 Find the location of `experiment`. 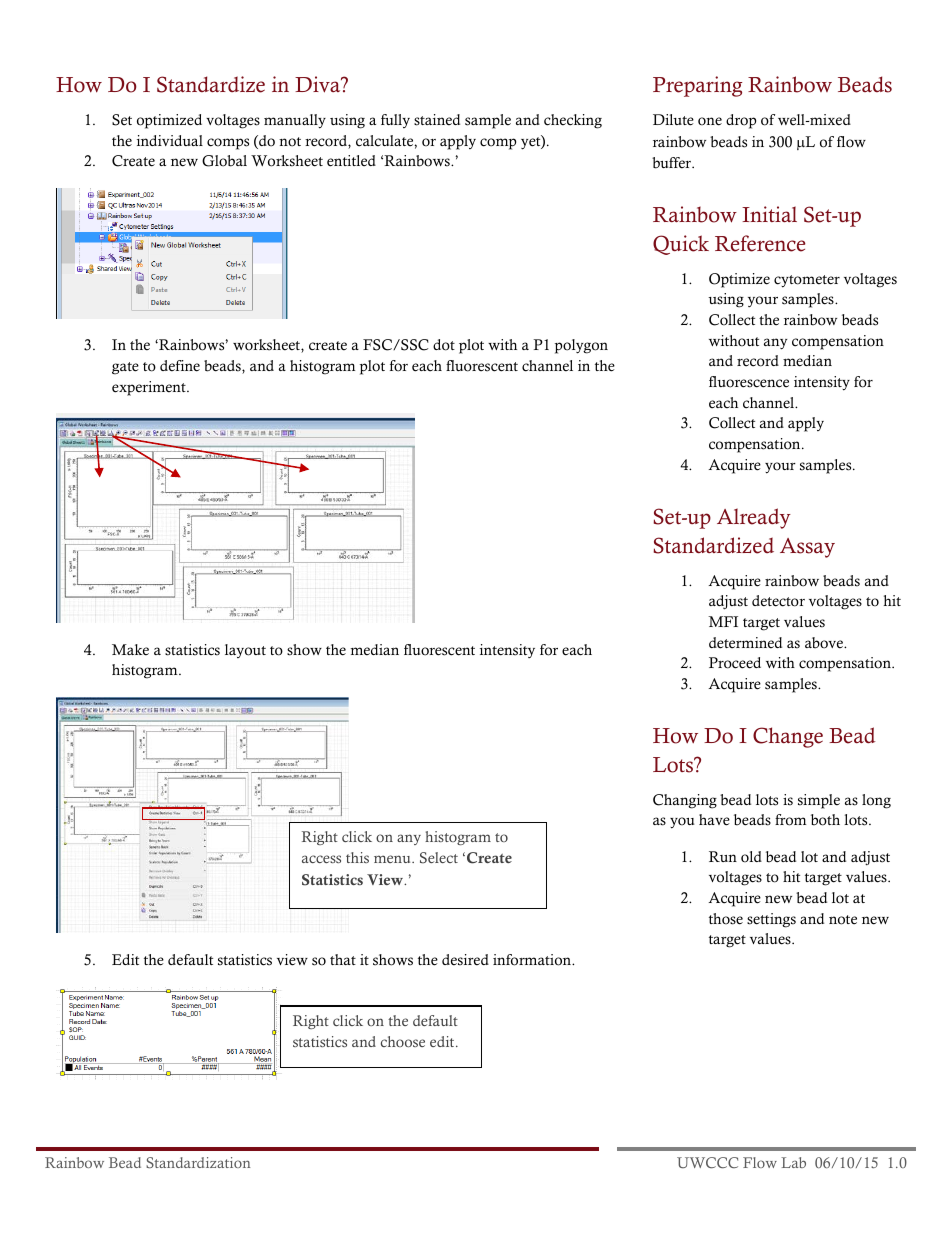

experiment is located at coordinates (150, 388).
